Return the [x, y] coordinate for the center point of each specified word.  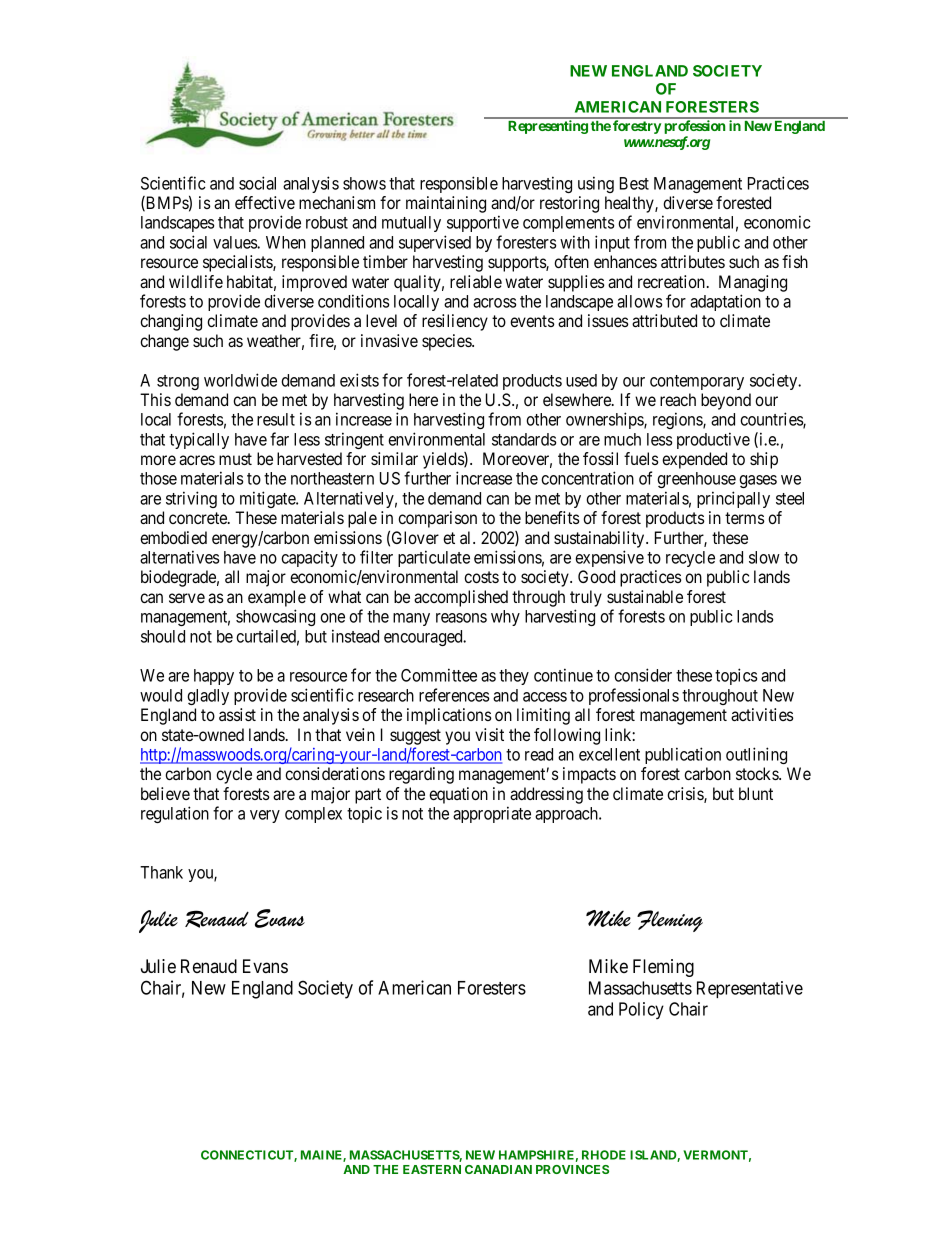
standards [524, 439]
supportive [483, 223]
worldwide [240, 380]
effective [265, 202]
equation [458, 795]
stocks [758, 773]
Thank [161, 872]
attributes [693, 261]
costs [481, 577]
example [277, 598]
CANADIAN [498, 1169]
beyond [726, 401]
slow [764, 557]
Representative [750, 989]
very [265, 816]
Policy [641, 1010]
